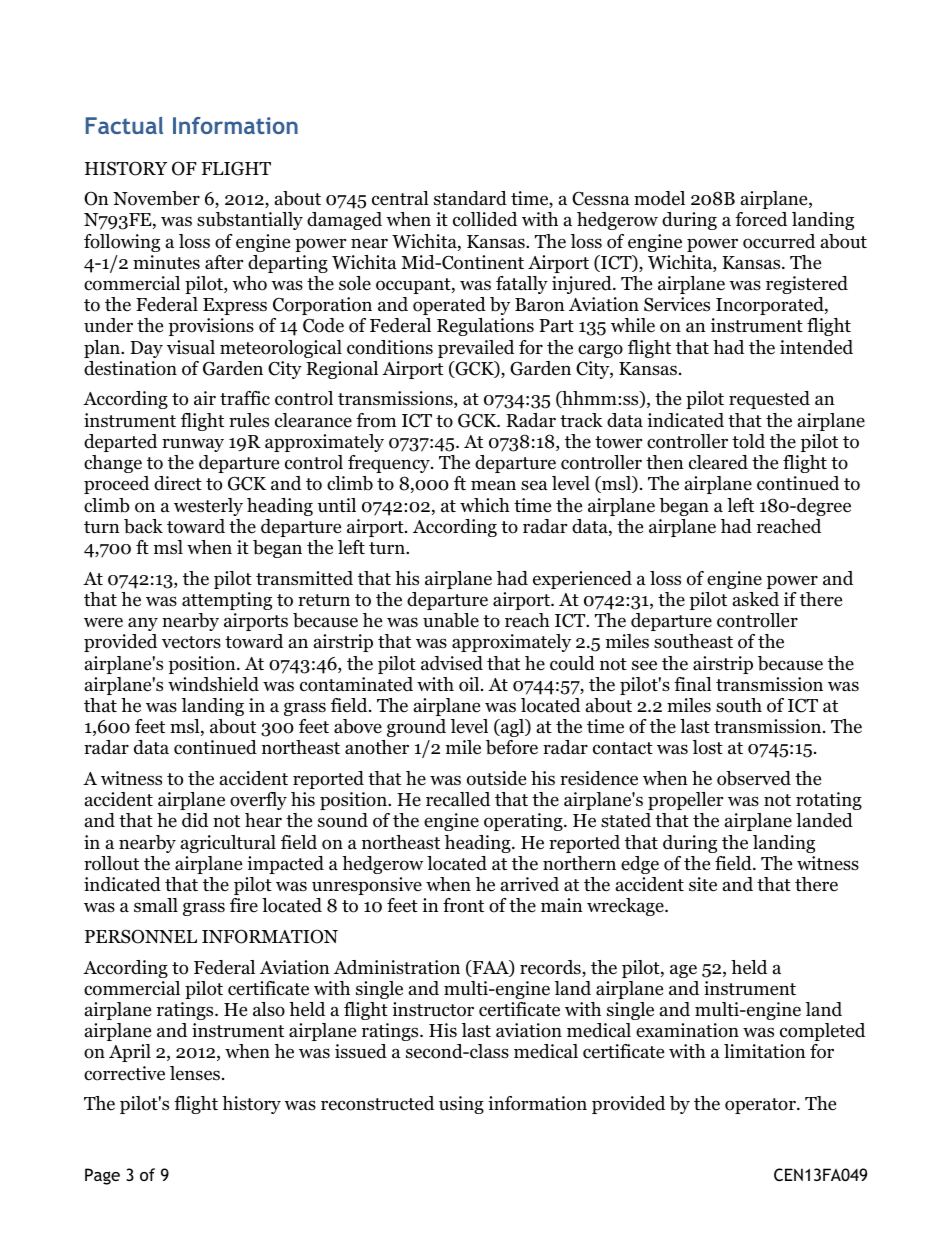 The width and height of the page is (952, 1233). I want to click on standard, so click(470, 198).
